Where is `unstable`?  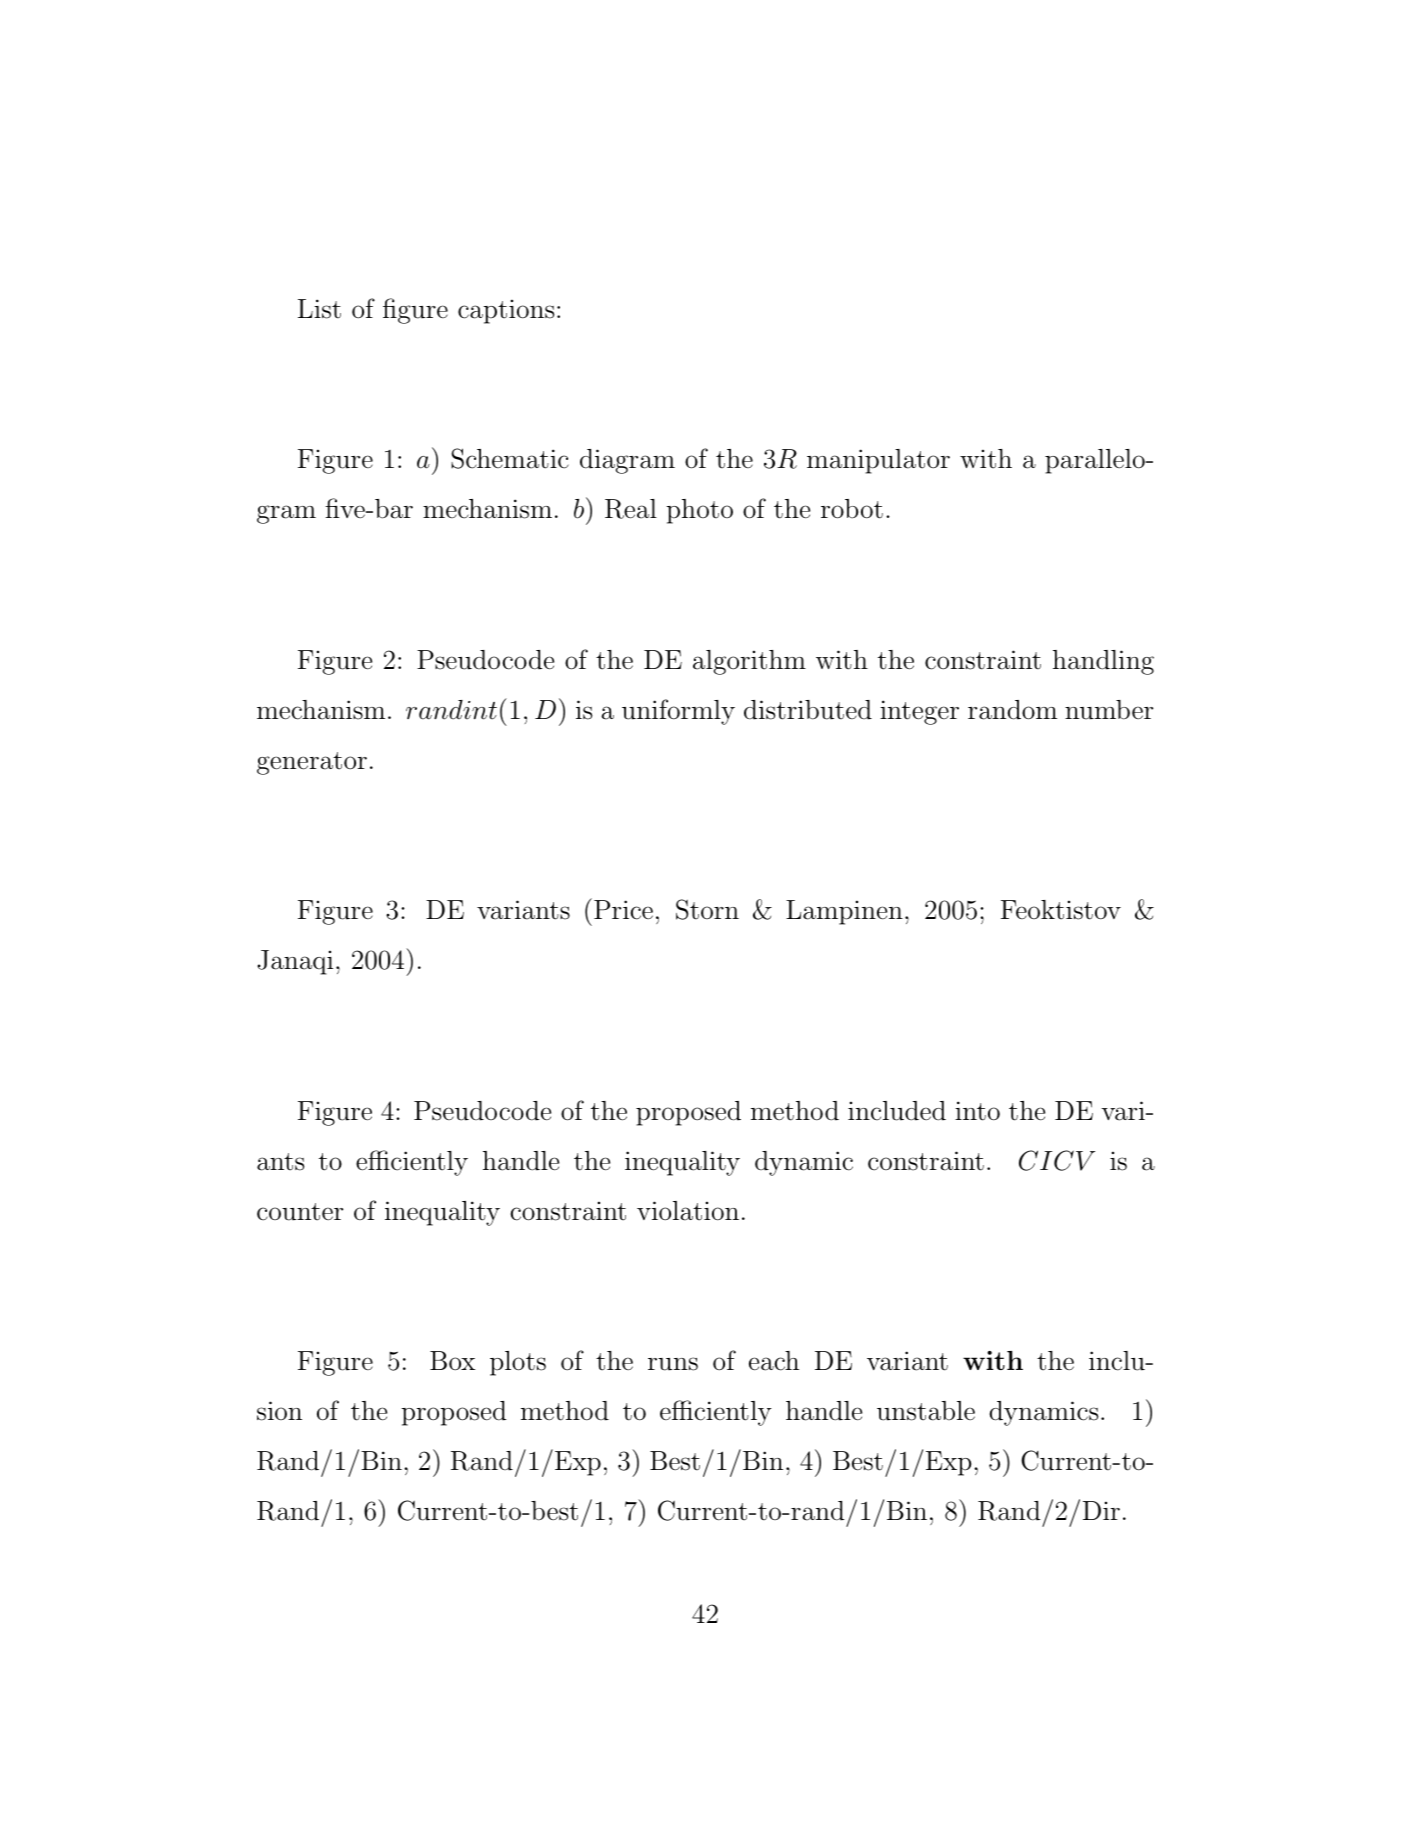
unstable is located at coordinates (926, 1411).
